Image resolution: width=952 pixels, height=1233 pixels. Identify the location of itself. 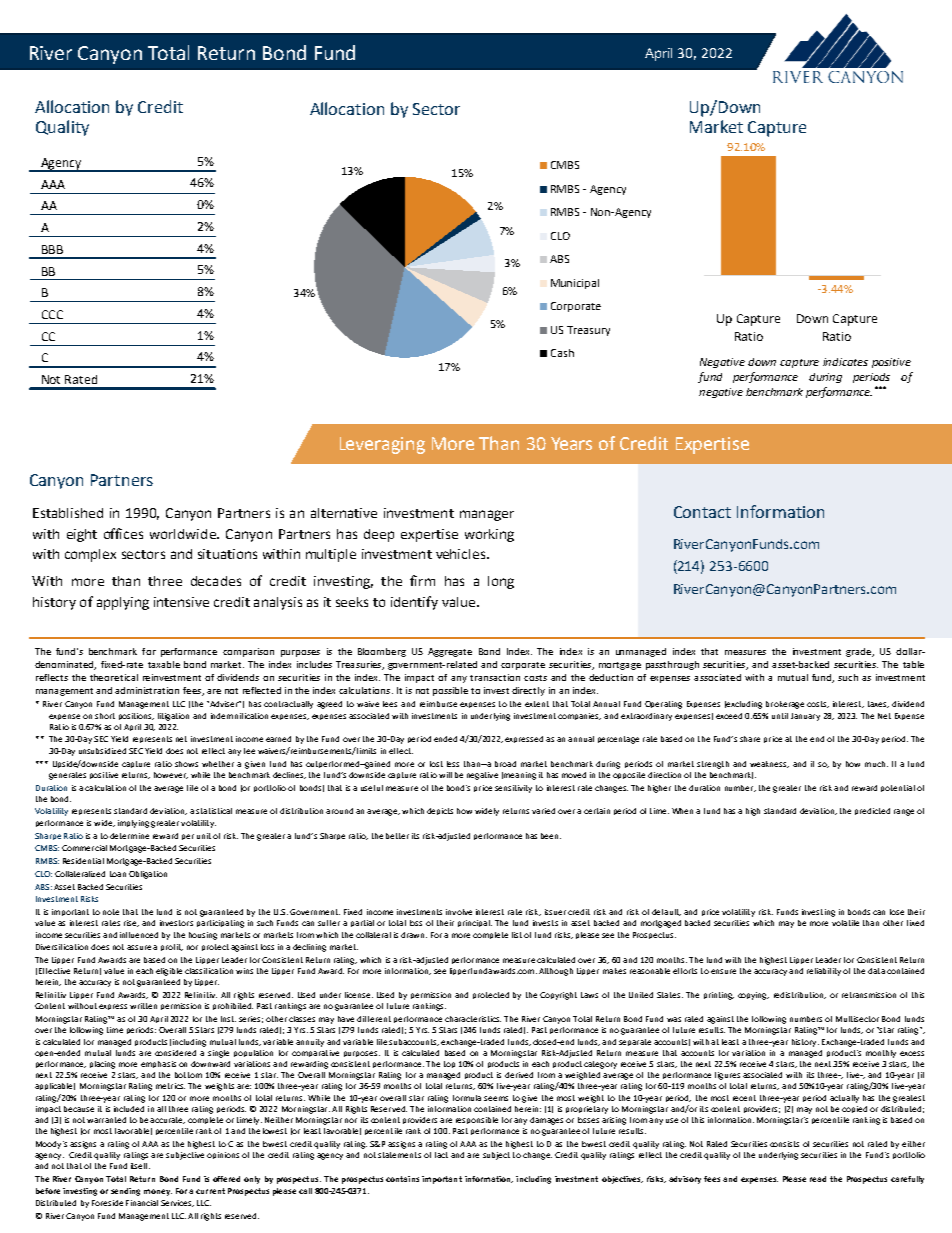
(140, 1166).
